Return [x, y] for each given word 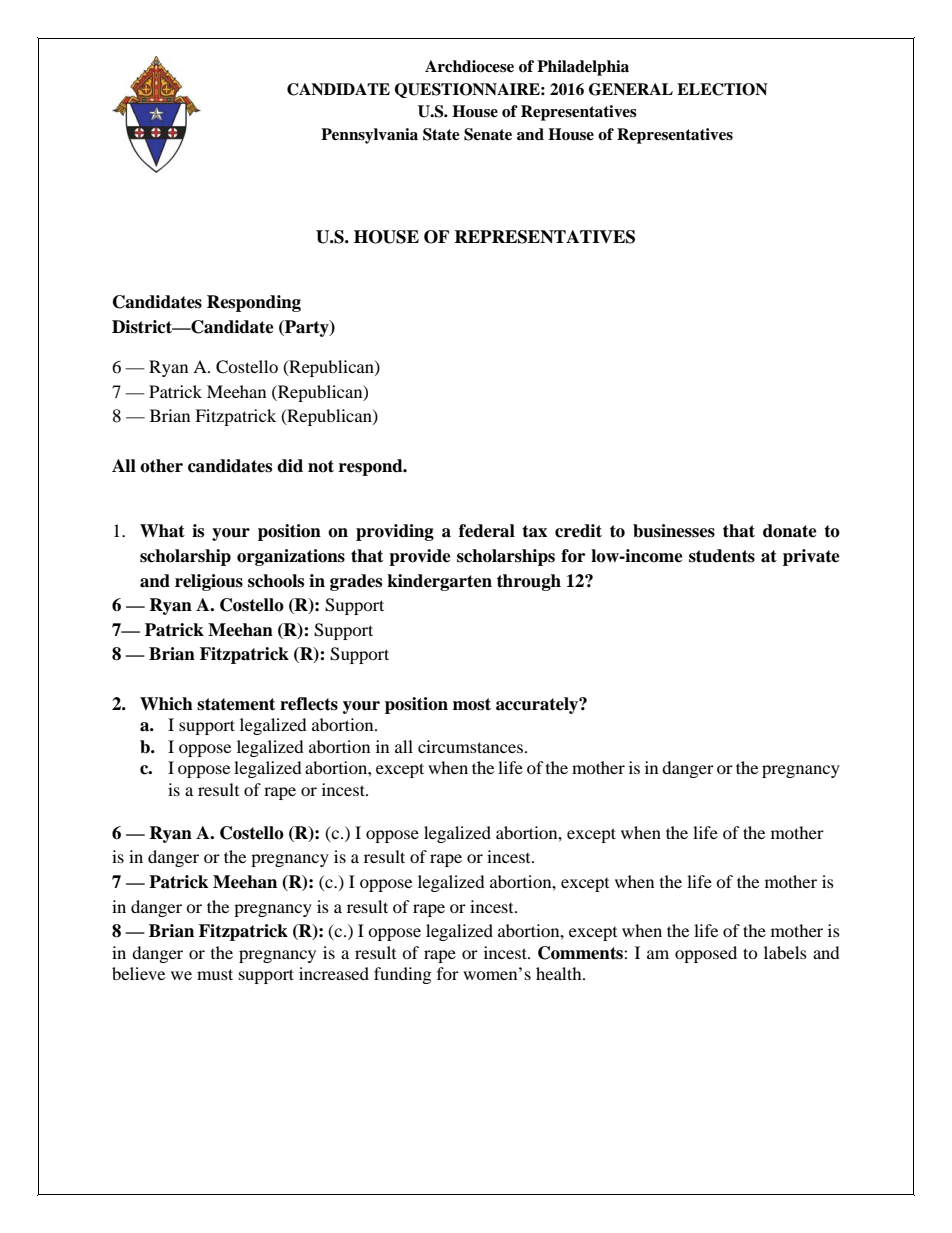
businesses [674, 531]
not [321, 466]
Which [166, 704]
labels [785, 952]
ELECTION [722, 89]
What [162, 531]
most [472, 704]
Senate [488, 134]
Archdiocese [469, 66]
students [722, 556]
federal [487, 531]
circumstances [472, 746]
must [215, 974]
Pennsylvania [369, 136]
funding [402, 975]
